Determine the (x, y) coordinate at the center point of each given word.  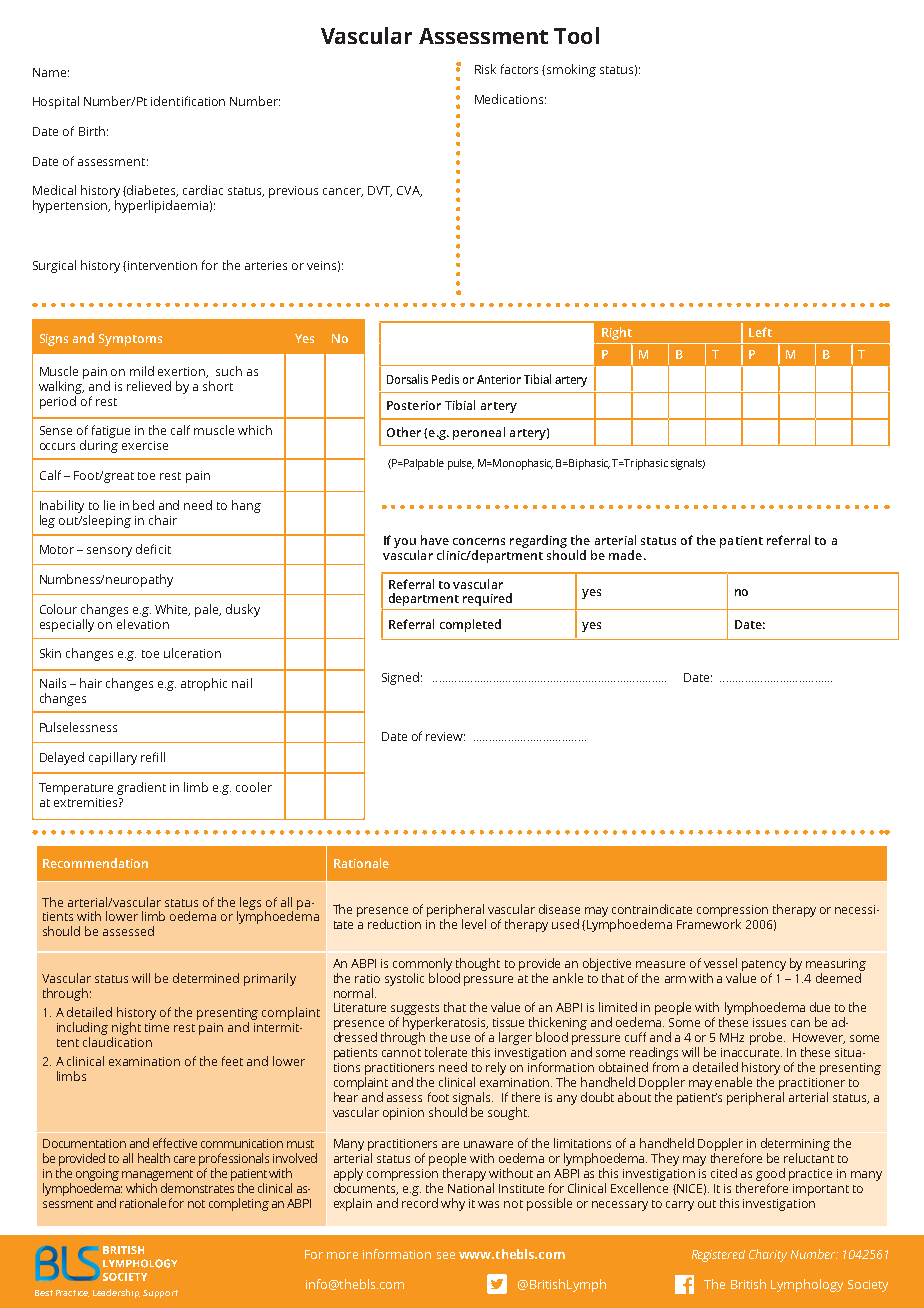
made (625, 555)
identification (188, 101)
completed (470, 625)
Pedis (445, 379)
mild (142, 371)
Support (160, 1294)
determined (206, 978)
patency (764, 965)
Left (760, 332)
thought (478, 964)
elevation (143, 622)
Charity (768, 1255)
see (446, 1255)
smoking (571, 70)
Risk (485, 69)
